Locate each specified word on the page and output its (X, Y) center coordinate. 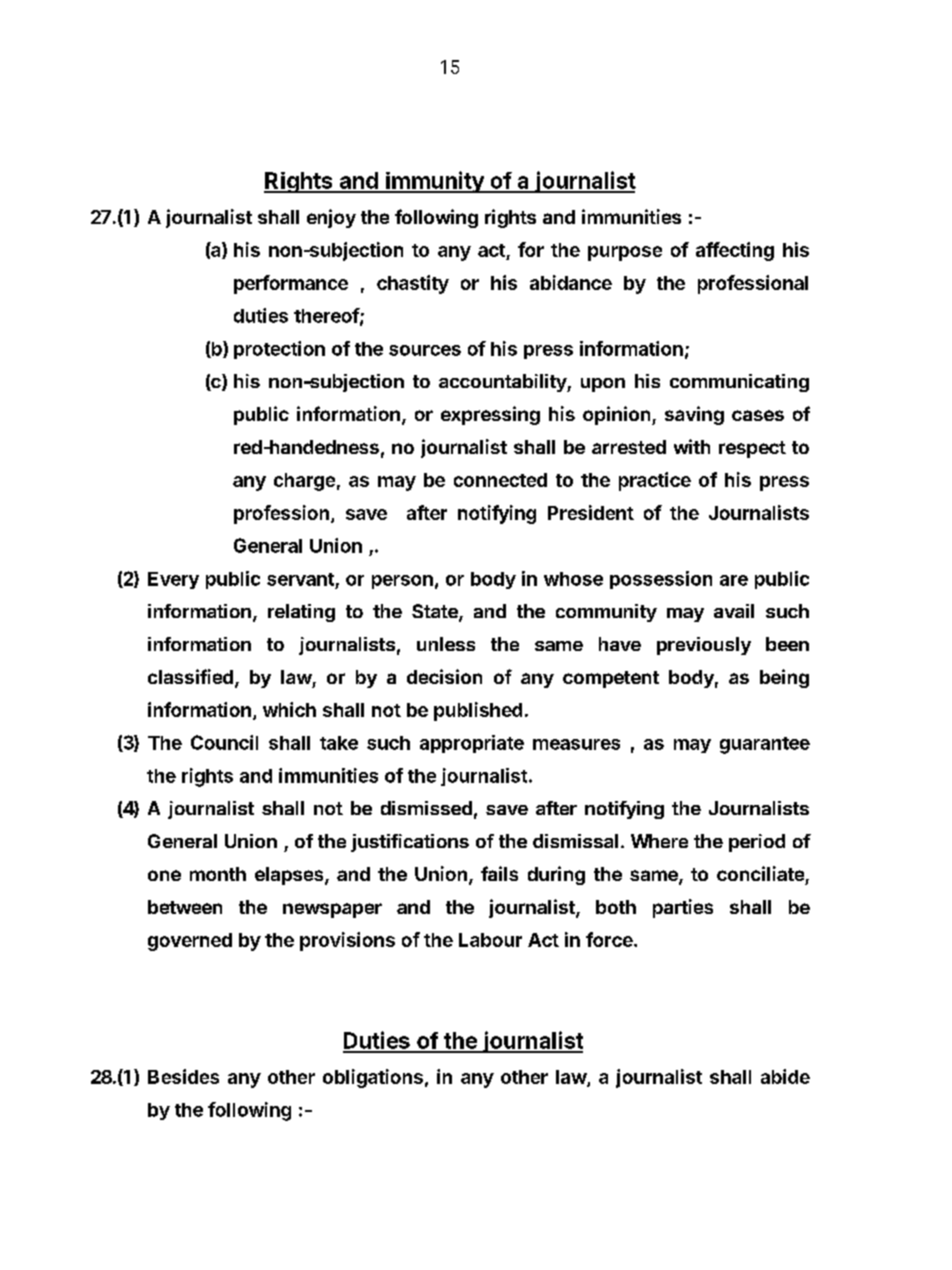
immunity (435, 182)
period (757, 843)
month (218, 874)
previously (704, 646)
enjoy (331, 218)
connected (500, 480)
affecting (735, 251)
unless (446, 644)
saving (694, 415)
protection (279, 350)
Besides (183, 1076)
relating (301, 613)
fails (499, 873)
